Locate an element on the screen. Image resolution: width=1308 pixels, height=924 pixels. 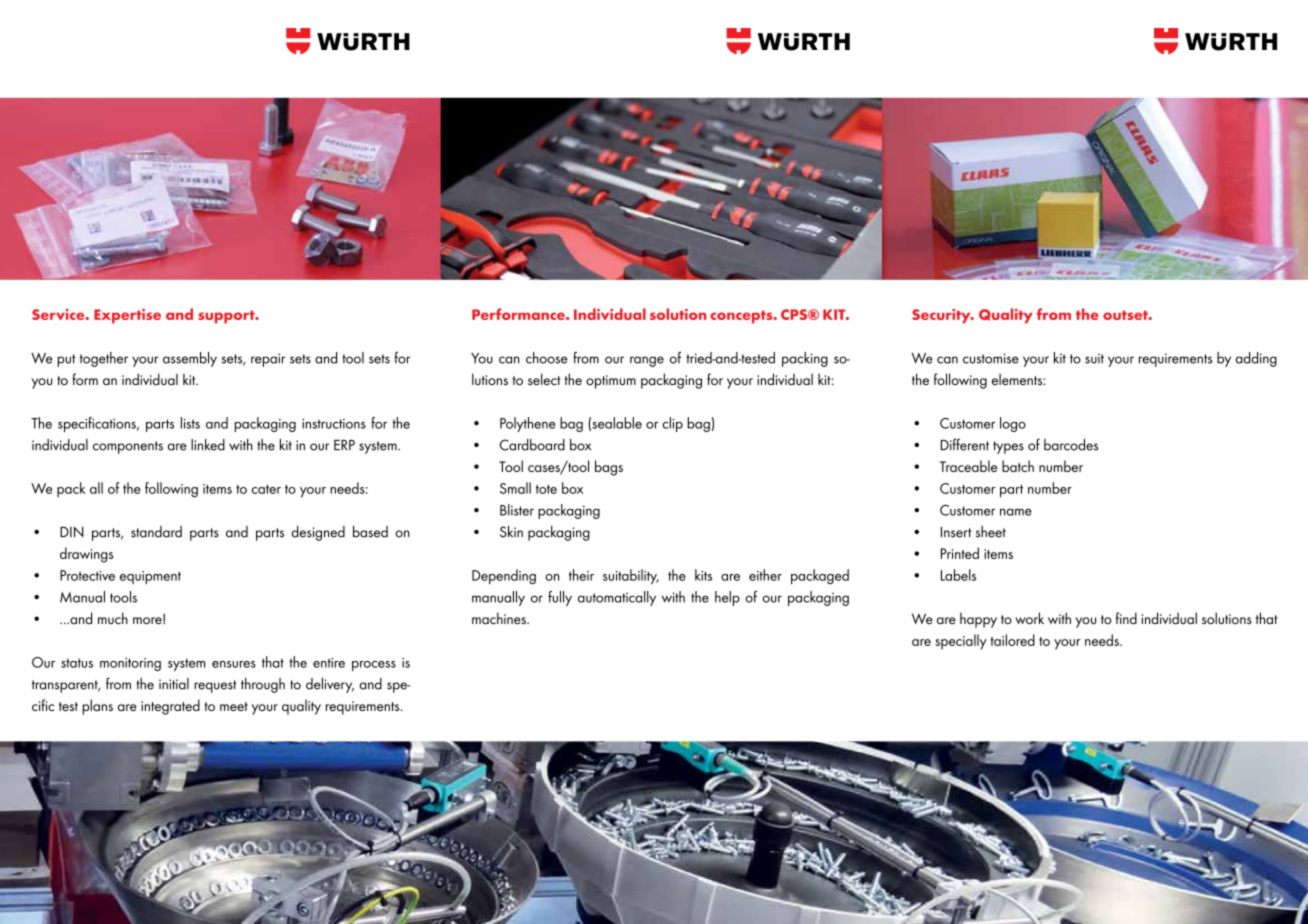
linked is located at coordinates (208, 445).
